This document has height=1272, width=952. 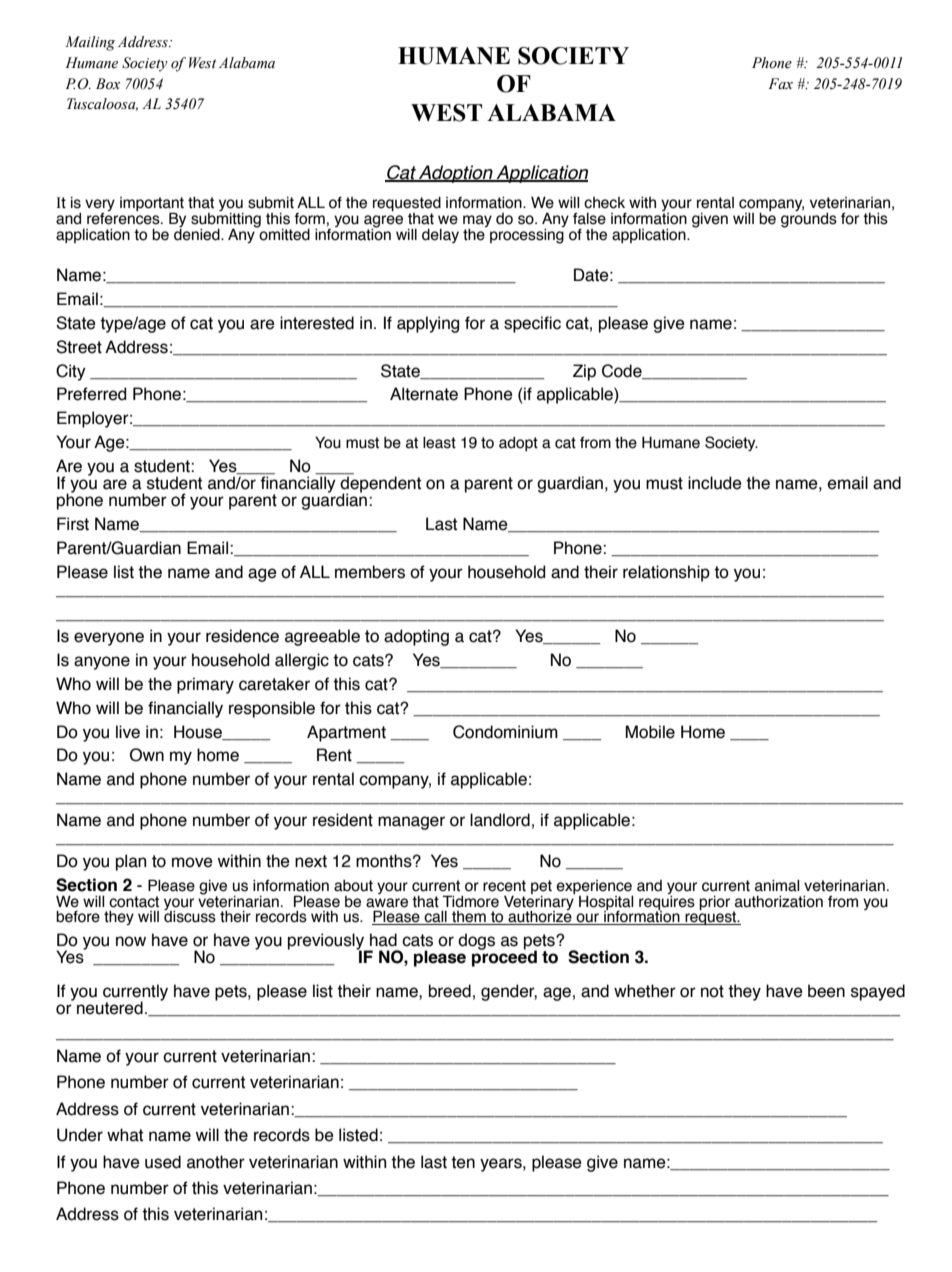 What do you see at coordinates (192, 862) in the document?
I see `move` at bounding box center [192, 862].
